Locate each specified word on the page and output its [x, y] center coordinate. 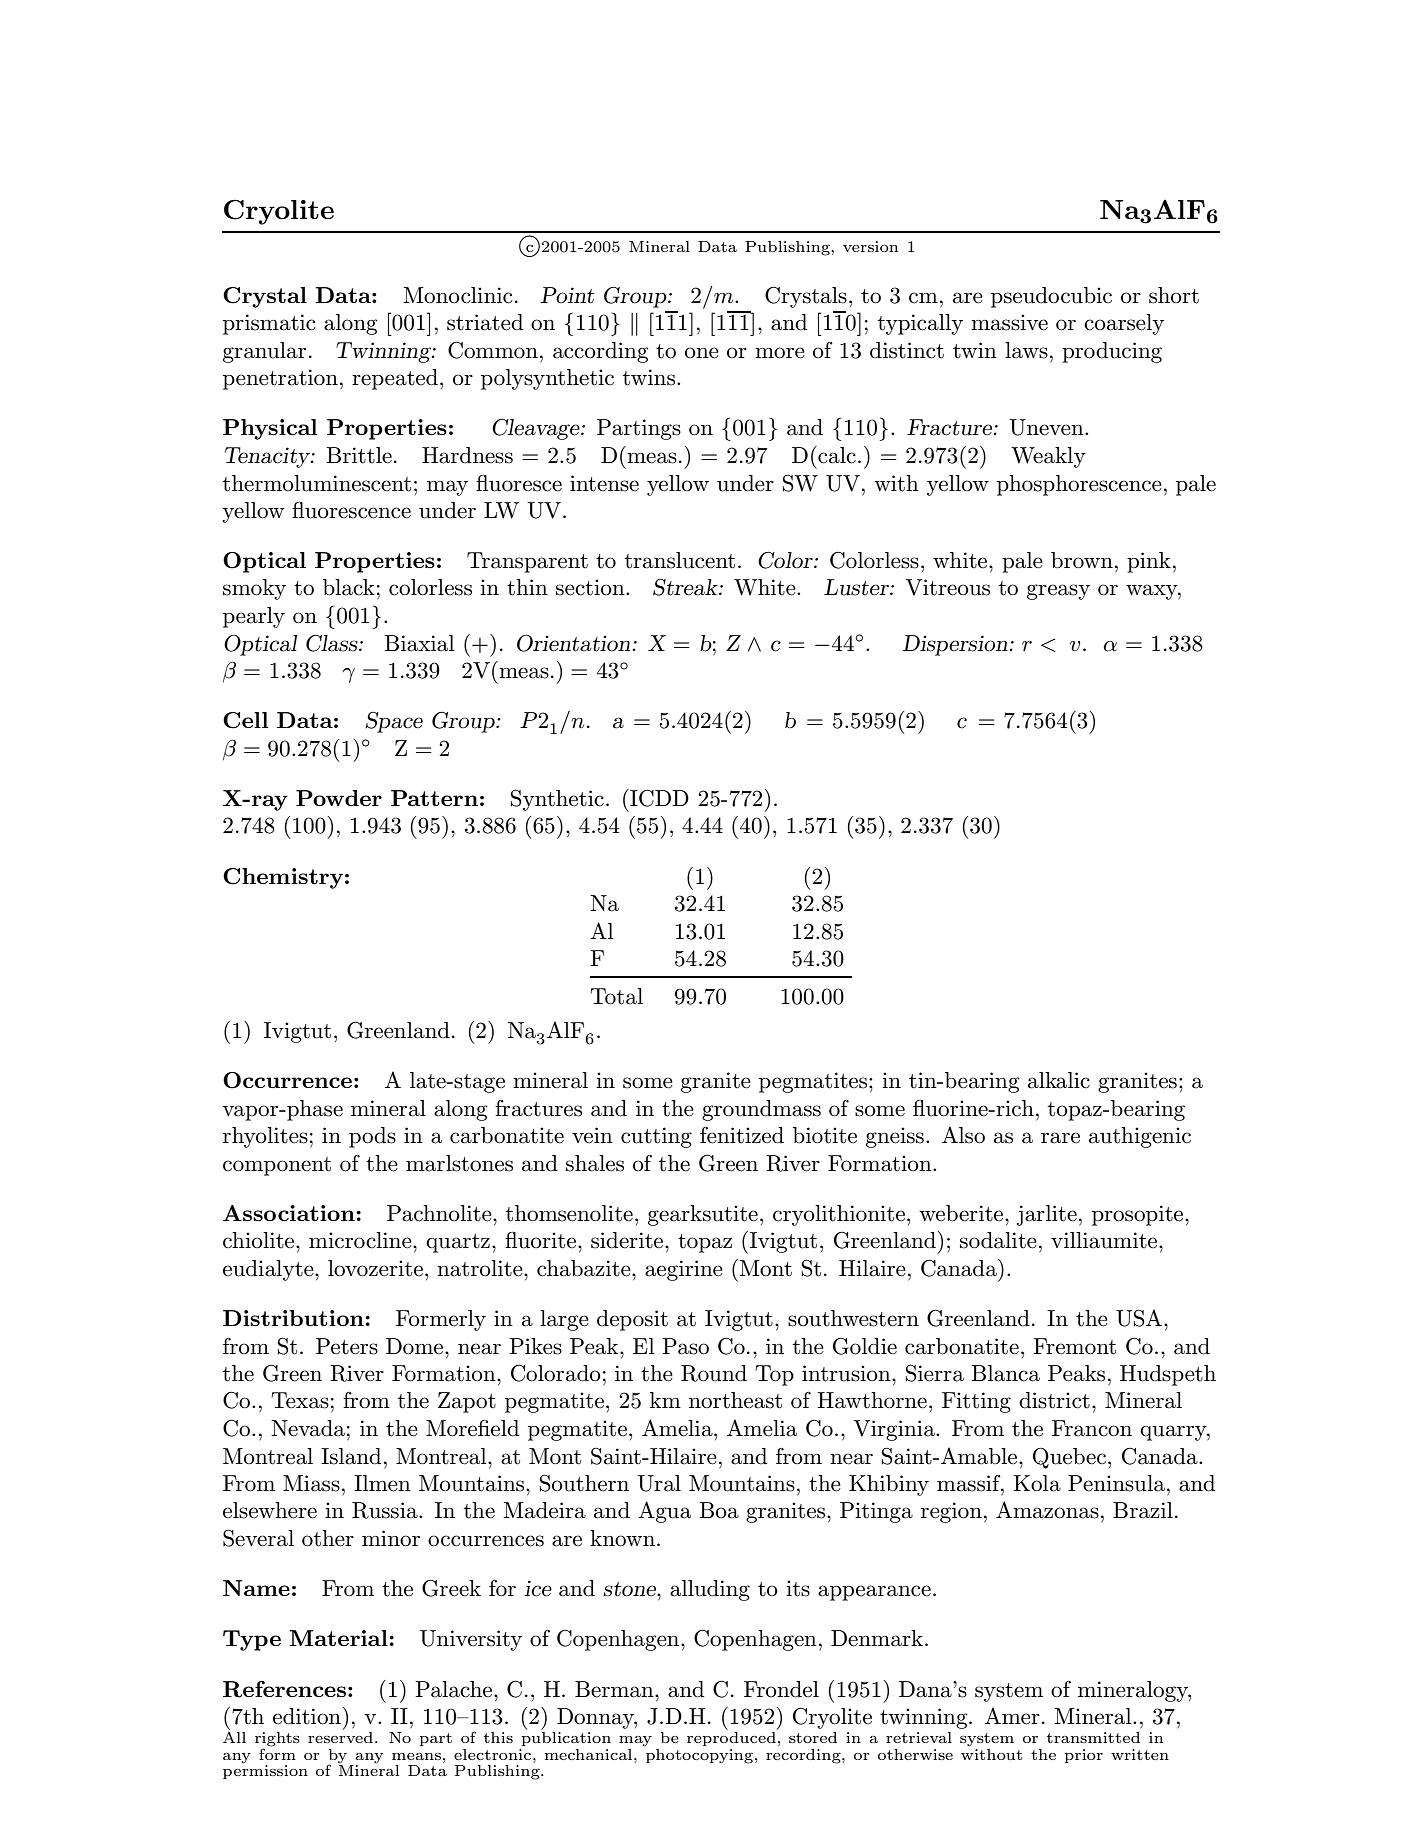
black [349, 587]
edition [307, 1716]
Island [351, 1456]
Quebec [1069, 1458]
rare [1060, 1138]
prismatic [269, 324]
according [601, 352]
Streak [686, 587]
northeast [735, 1400]
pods [372, 1137]
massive [1009, 322]
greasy [1058, 592]
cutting [656, 1137]
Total [616, 996]
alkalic [1059, 1080]
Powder [339, 798]
